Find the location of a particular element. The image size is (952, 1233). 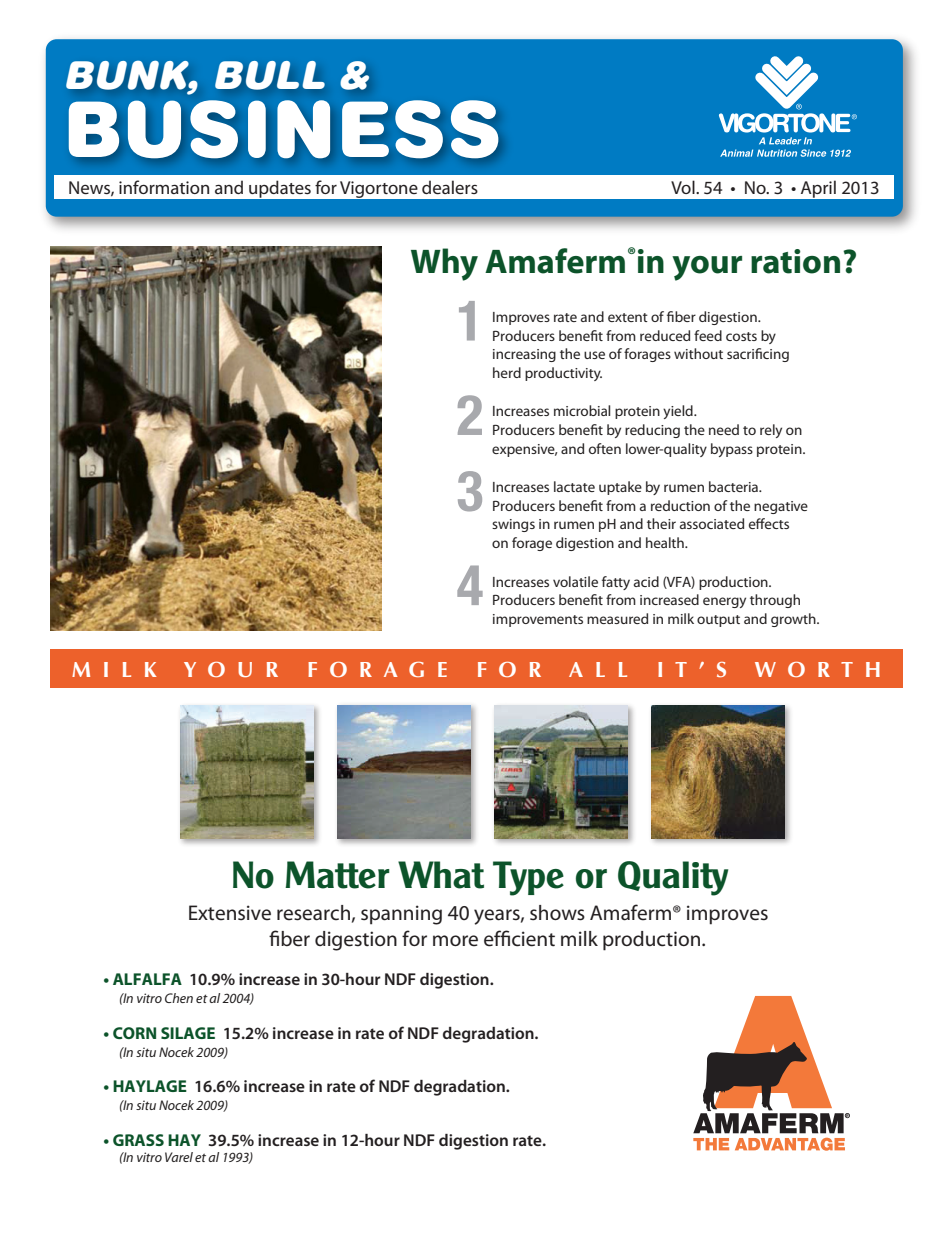

improvements is located at coordinates (538, 620).
